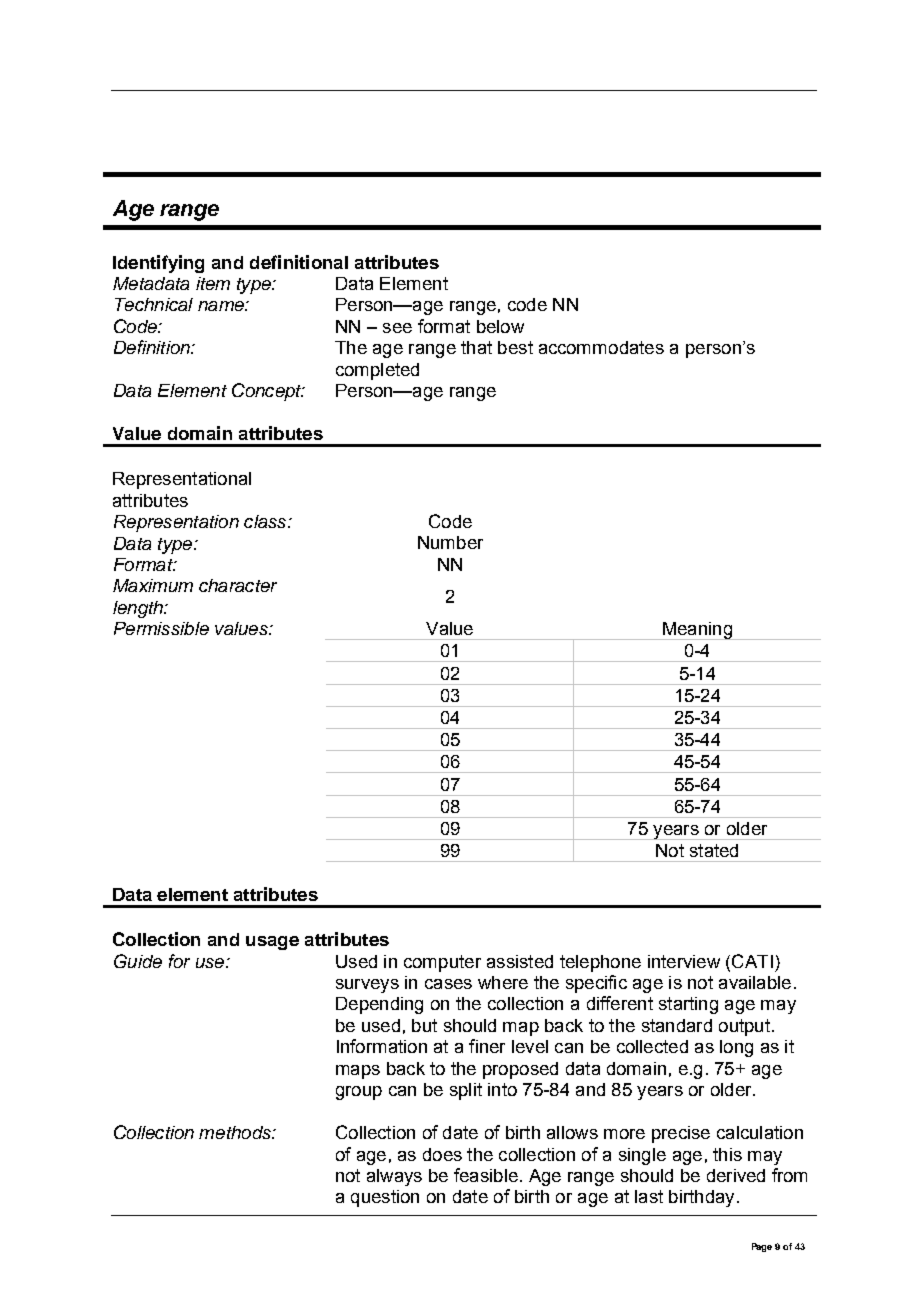 The width and height of the screenshot is (924, 1308). I want to click on best, so click(515, 347).
